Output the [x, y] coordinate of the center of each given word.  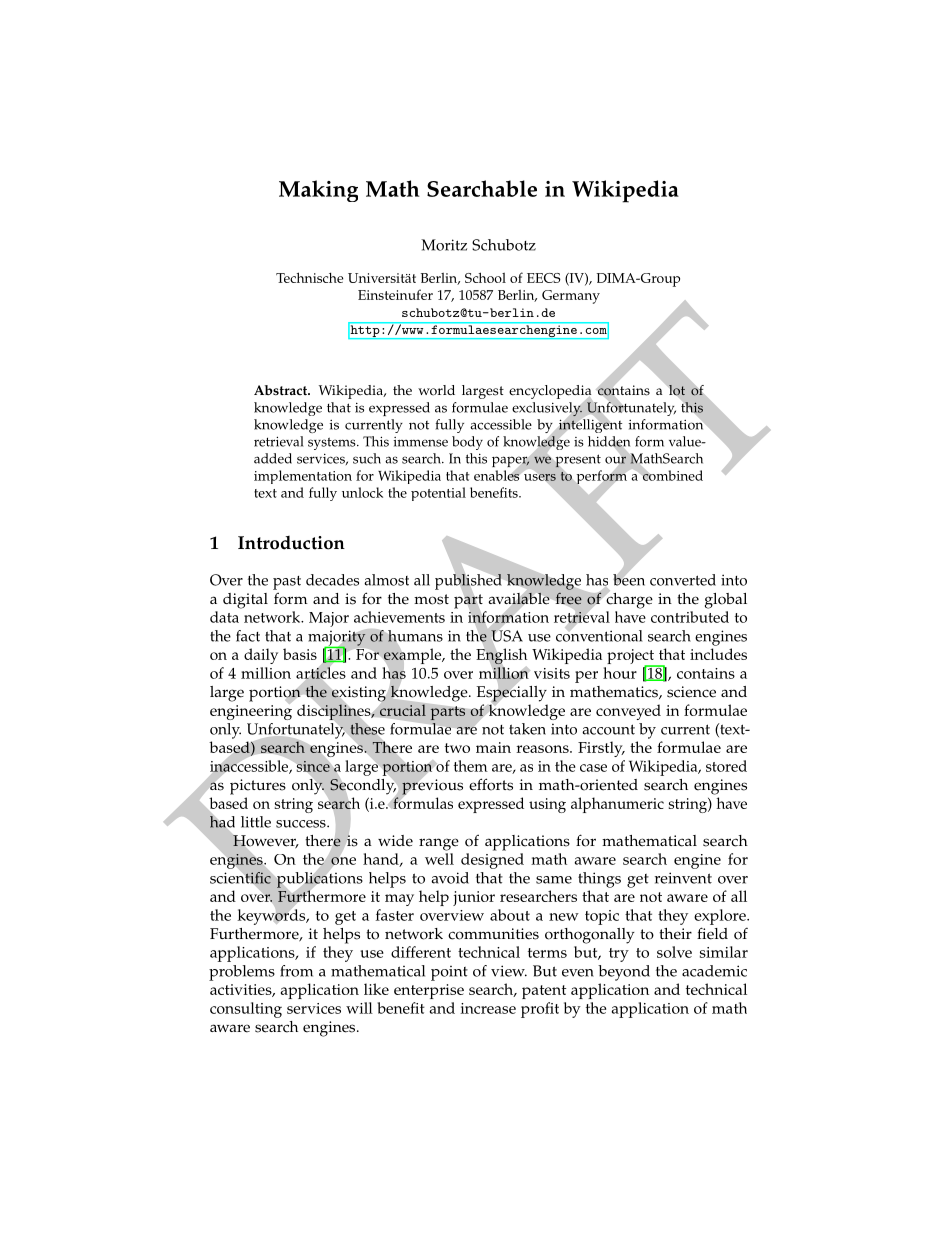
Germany [571, 297]
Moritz [444, 245]
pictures [258, 787]
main [493, 747]
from [296, 971]
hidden [609, 442]
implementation [303, 477]
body [467, 443]
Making [318, 191]
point [449, 973]
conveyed [628, 712]
